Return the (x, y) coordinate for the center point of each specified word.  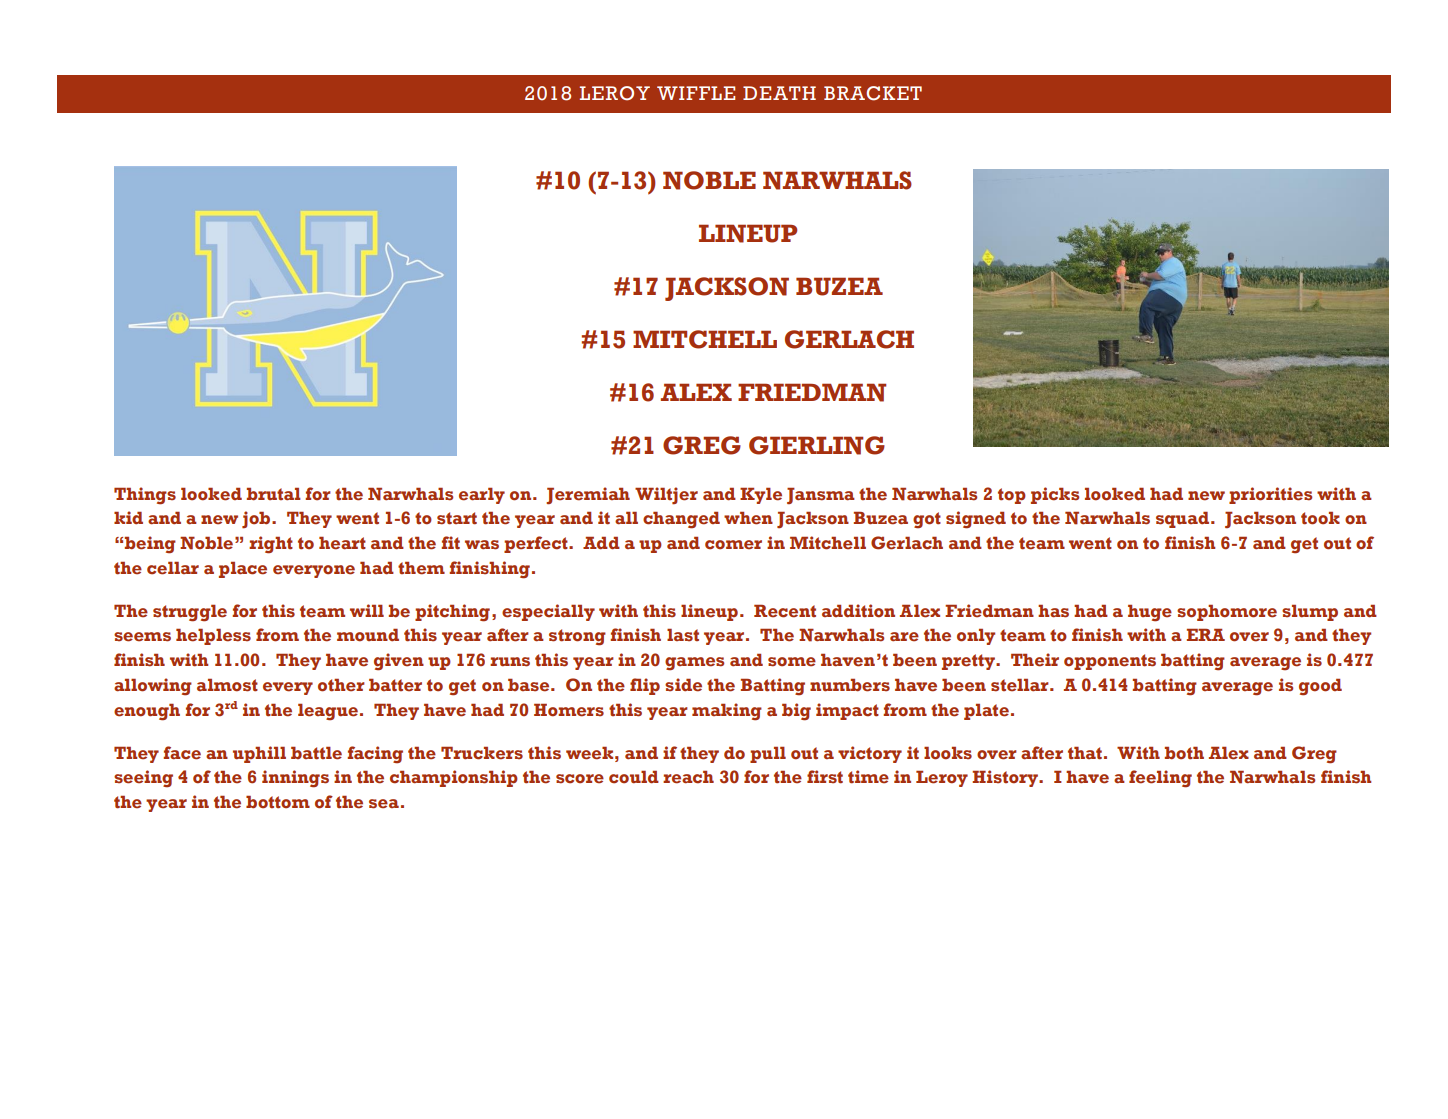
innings (295, 779)
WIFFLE (696, 93)
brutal (274, 494)
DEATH (779, 93)
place (243, 570)
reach (688, 777)
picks (1055, 495)
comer (733, 545)
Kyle (761, 496)
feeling (1160, 779)
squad (1184, 520)
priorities (1270, 495)
